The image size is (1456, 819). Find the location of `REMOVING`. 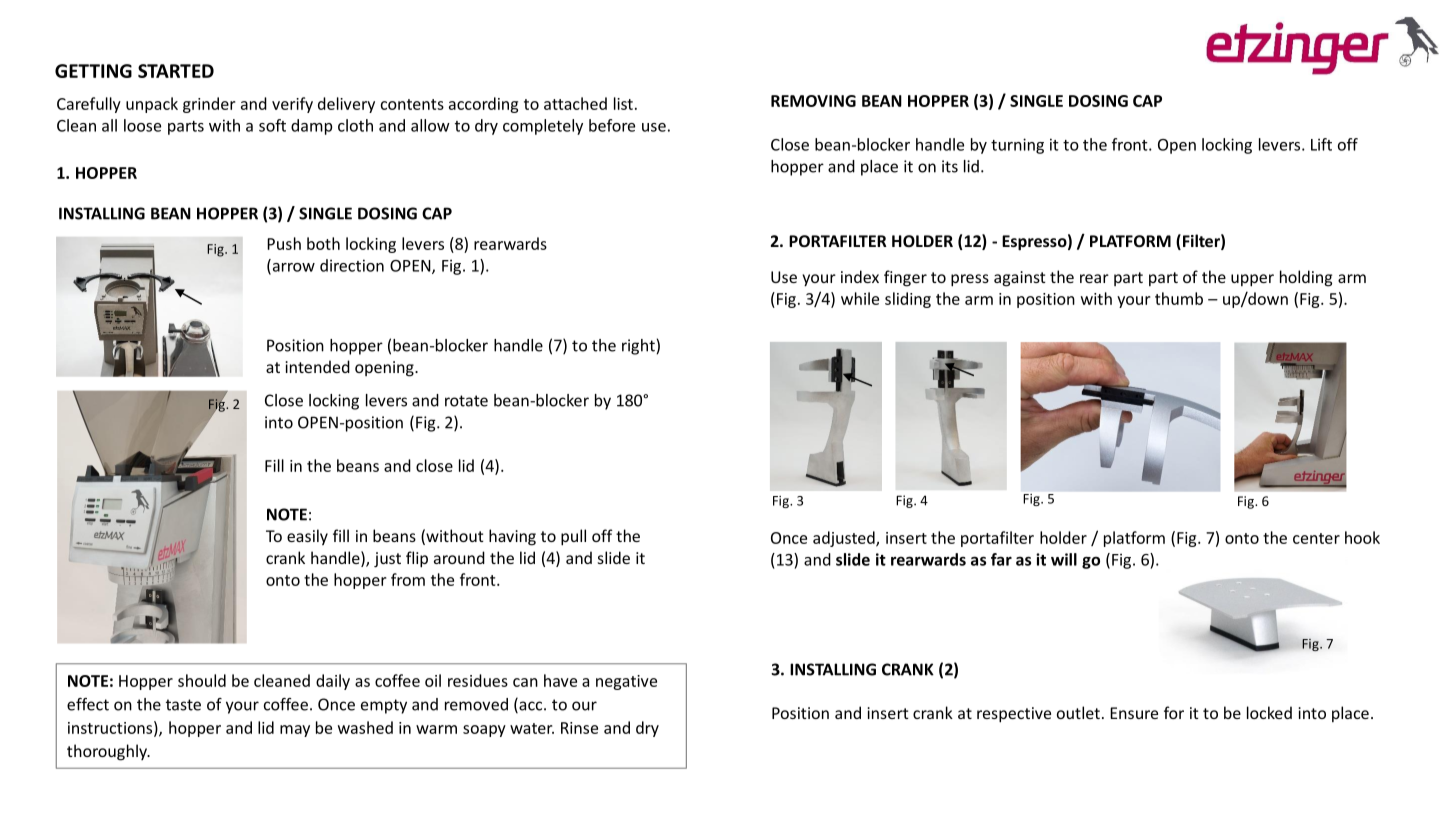

REMOVING is located at coordinates (813, 101).
